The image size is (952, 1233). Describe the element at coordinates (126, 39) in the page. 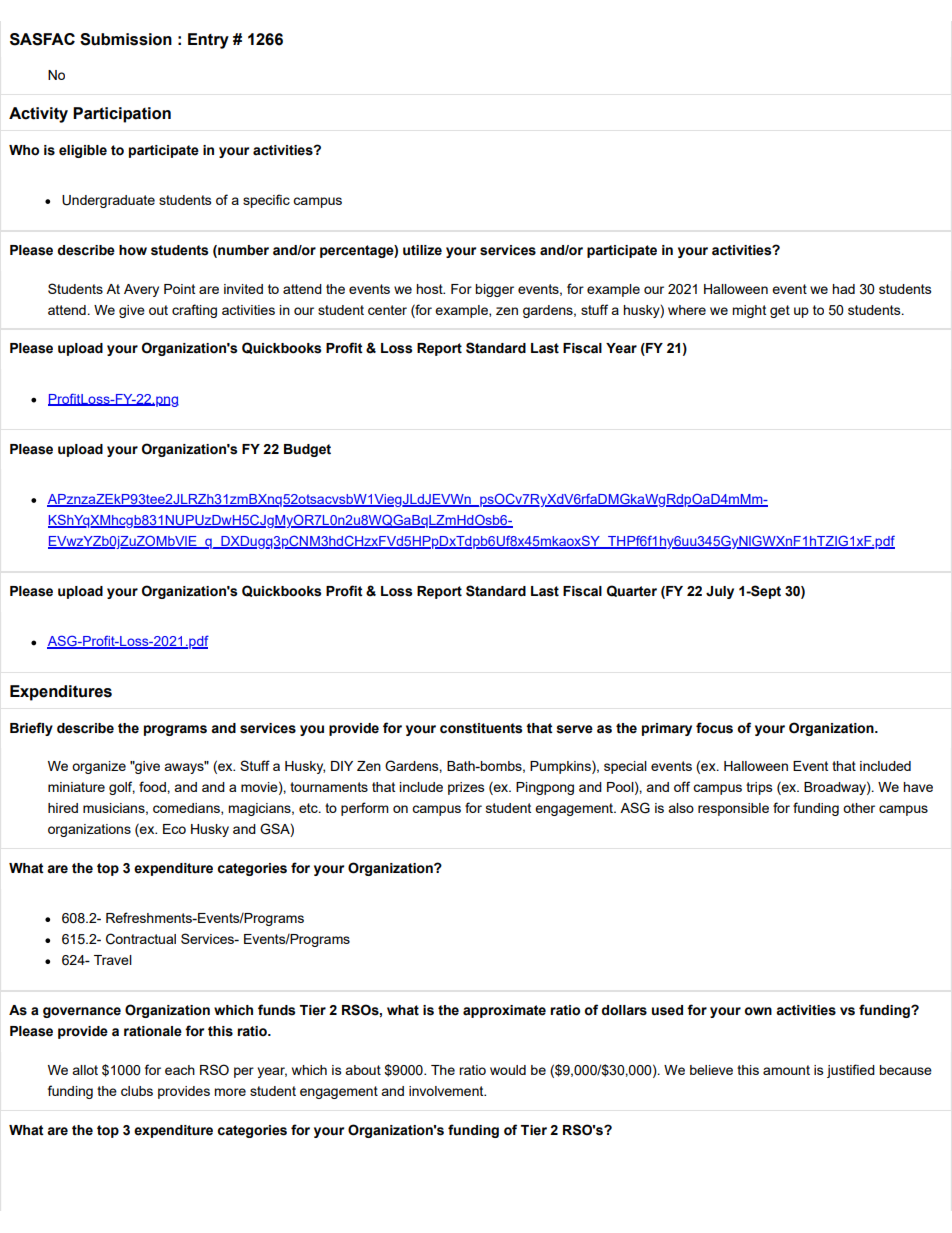

I see `Submission` at that location.
